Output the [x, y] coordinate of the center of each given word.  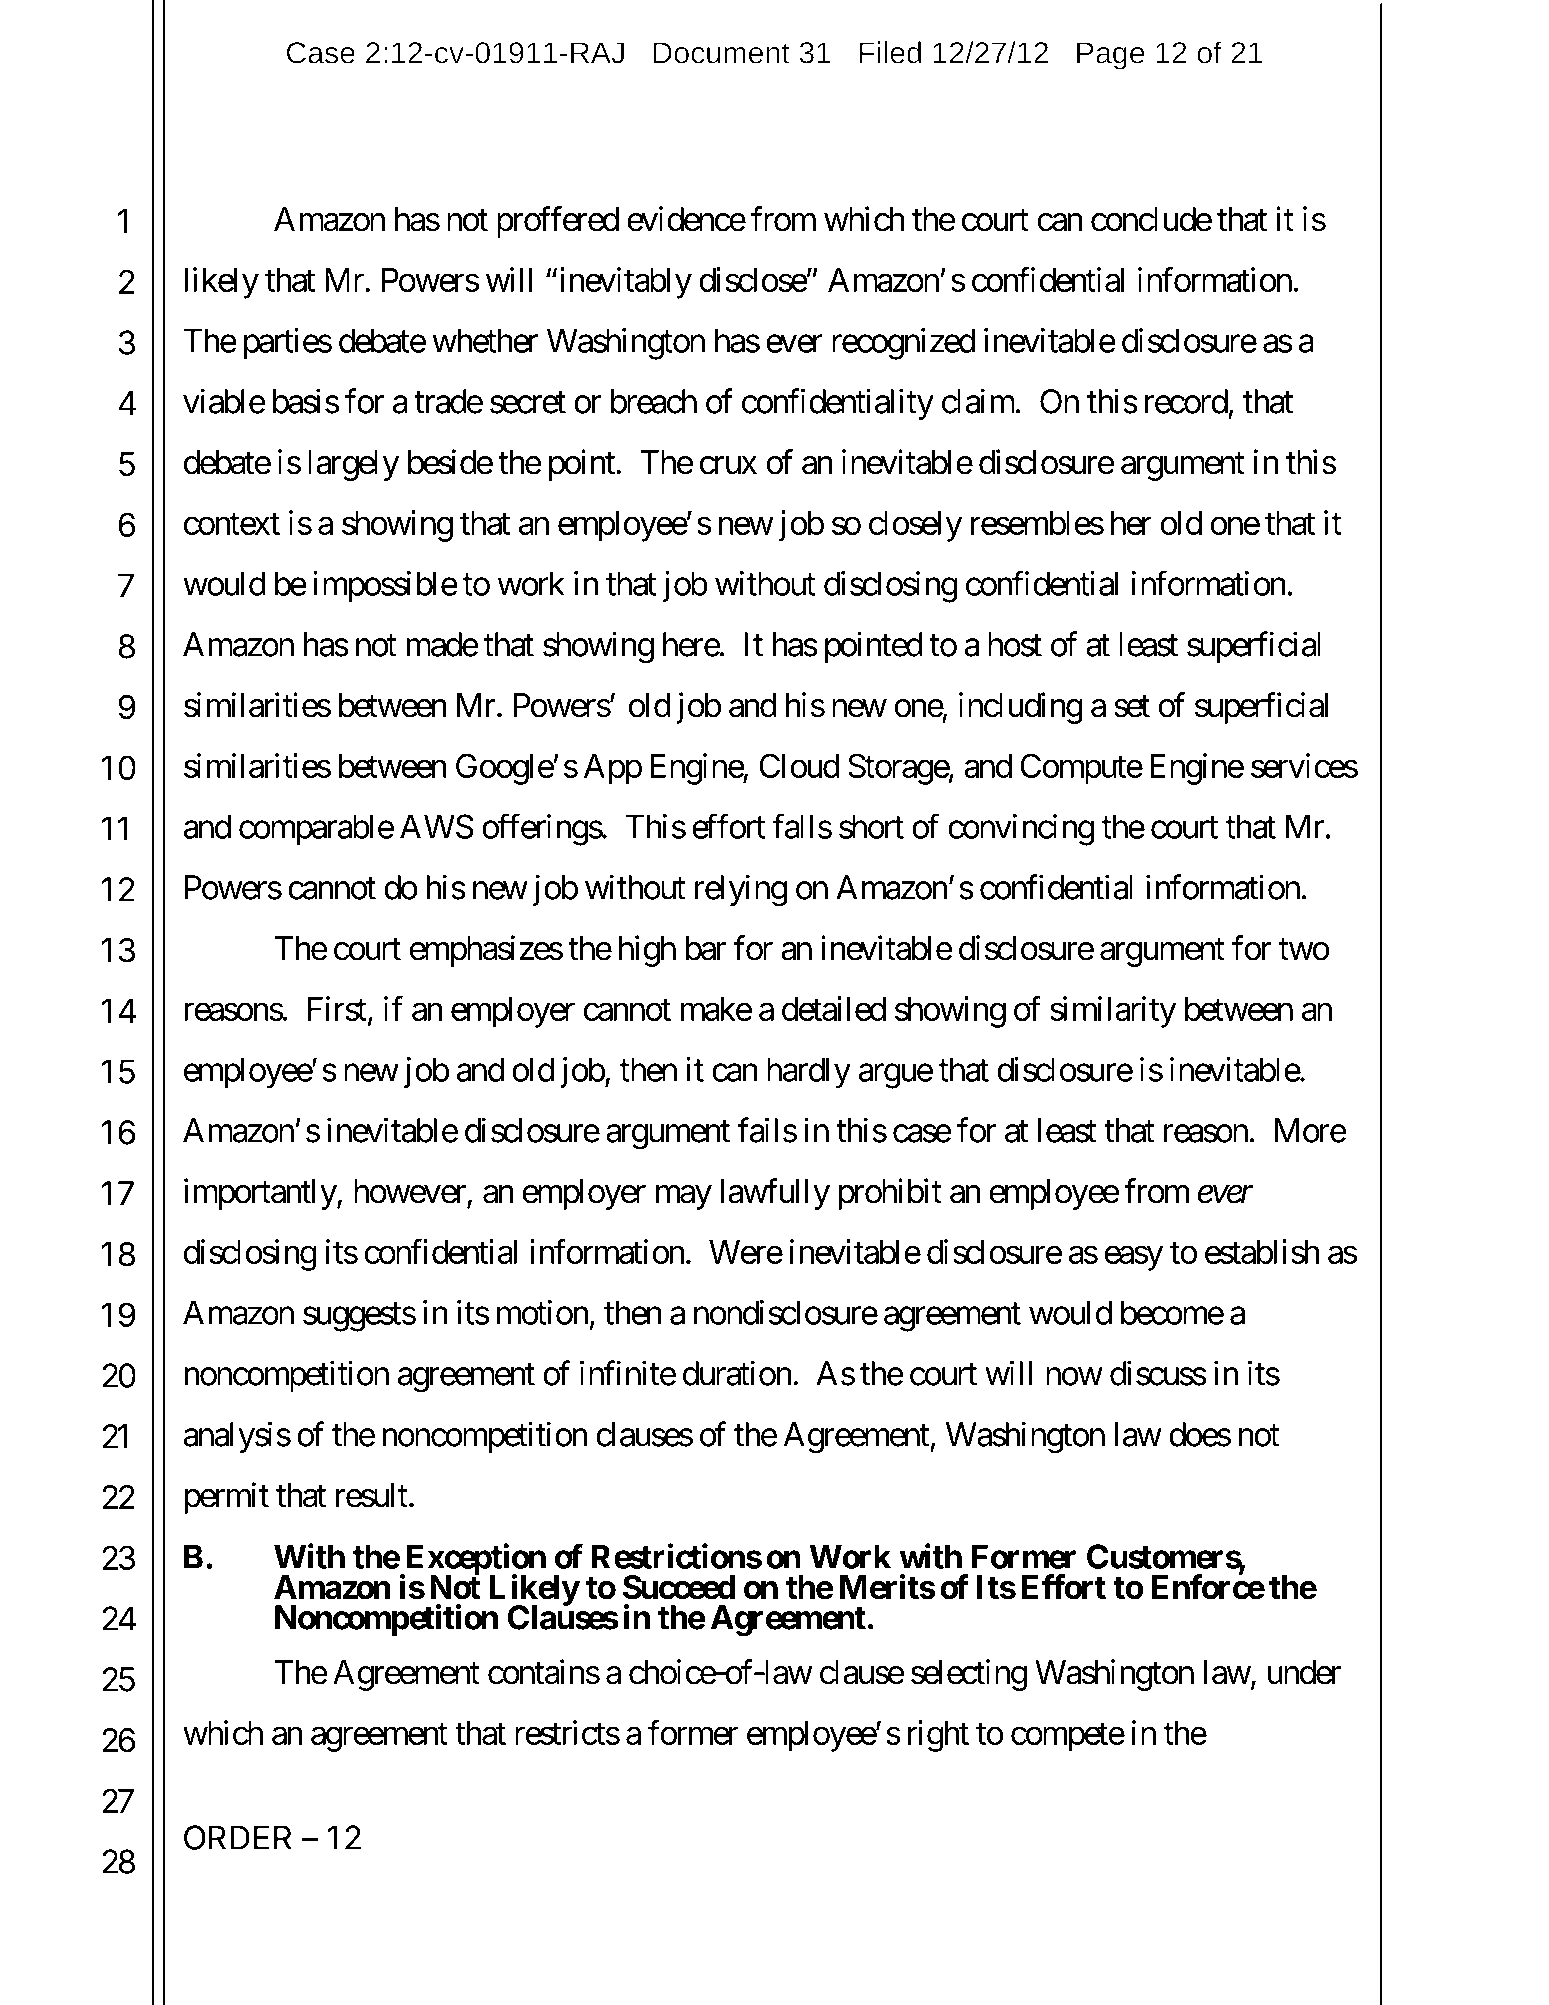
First [337, 1008]
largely [353, 465]
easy [1134, 1258]
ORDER [238, 1837]
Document [722, 53]
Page [1110, 56]
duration [737, 1373]
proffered [558, 222]
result [372, 1495]
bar [705, 948]
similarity [1113, 1012]
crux [728, 465]
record [1186, 401]
